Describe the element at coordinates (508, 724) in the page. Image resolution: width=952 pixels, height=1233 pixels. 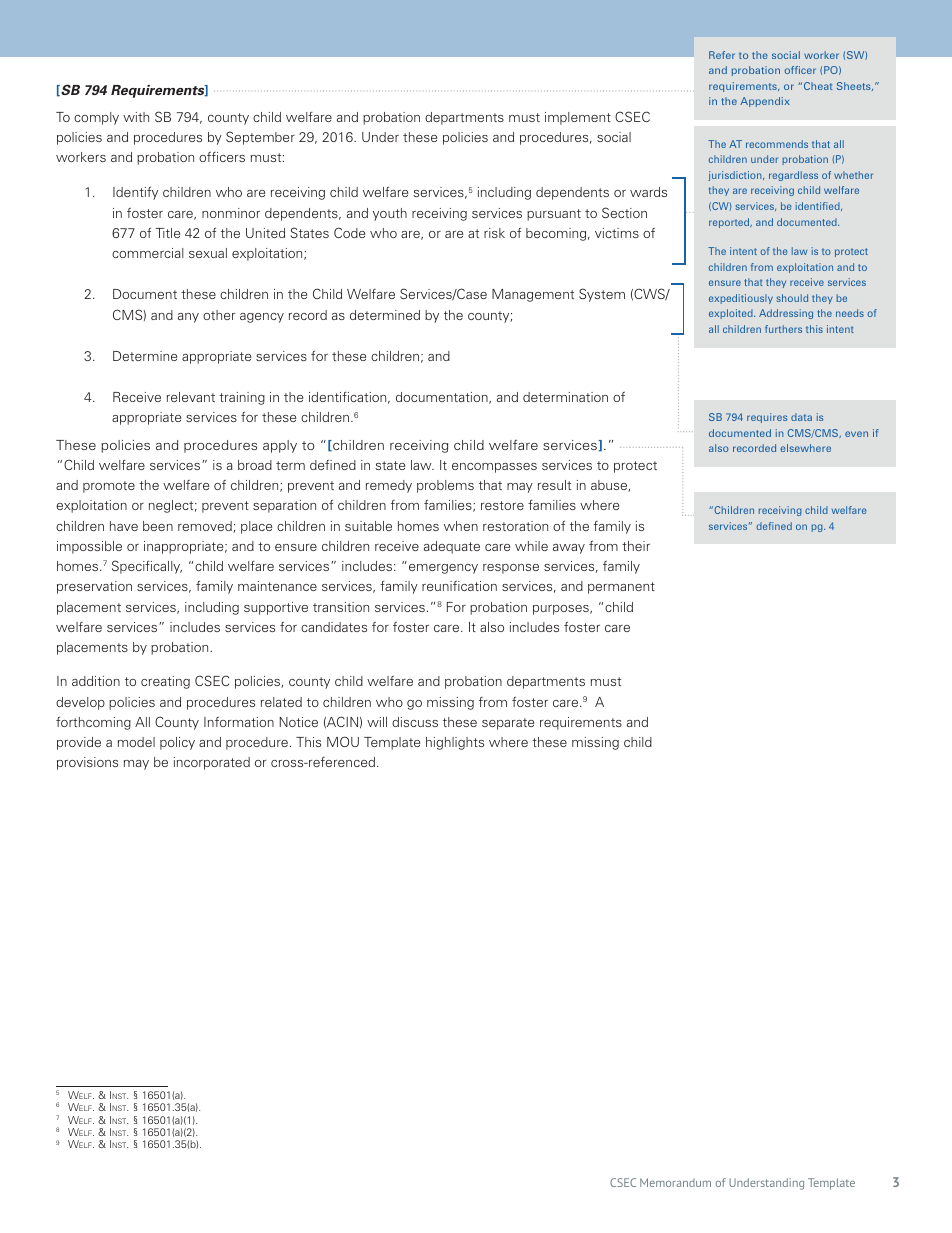
I see `separate` at that location.
